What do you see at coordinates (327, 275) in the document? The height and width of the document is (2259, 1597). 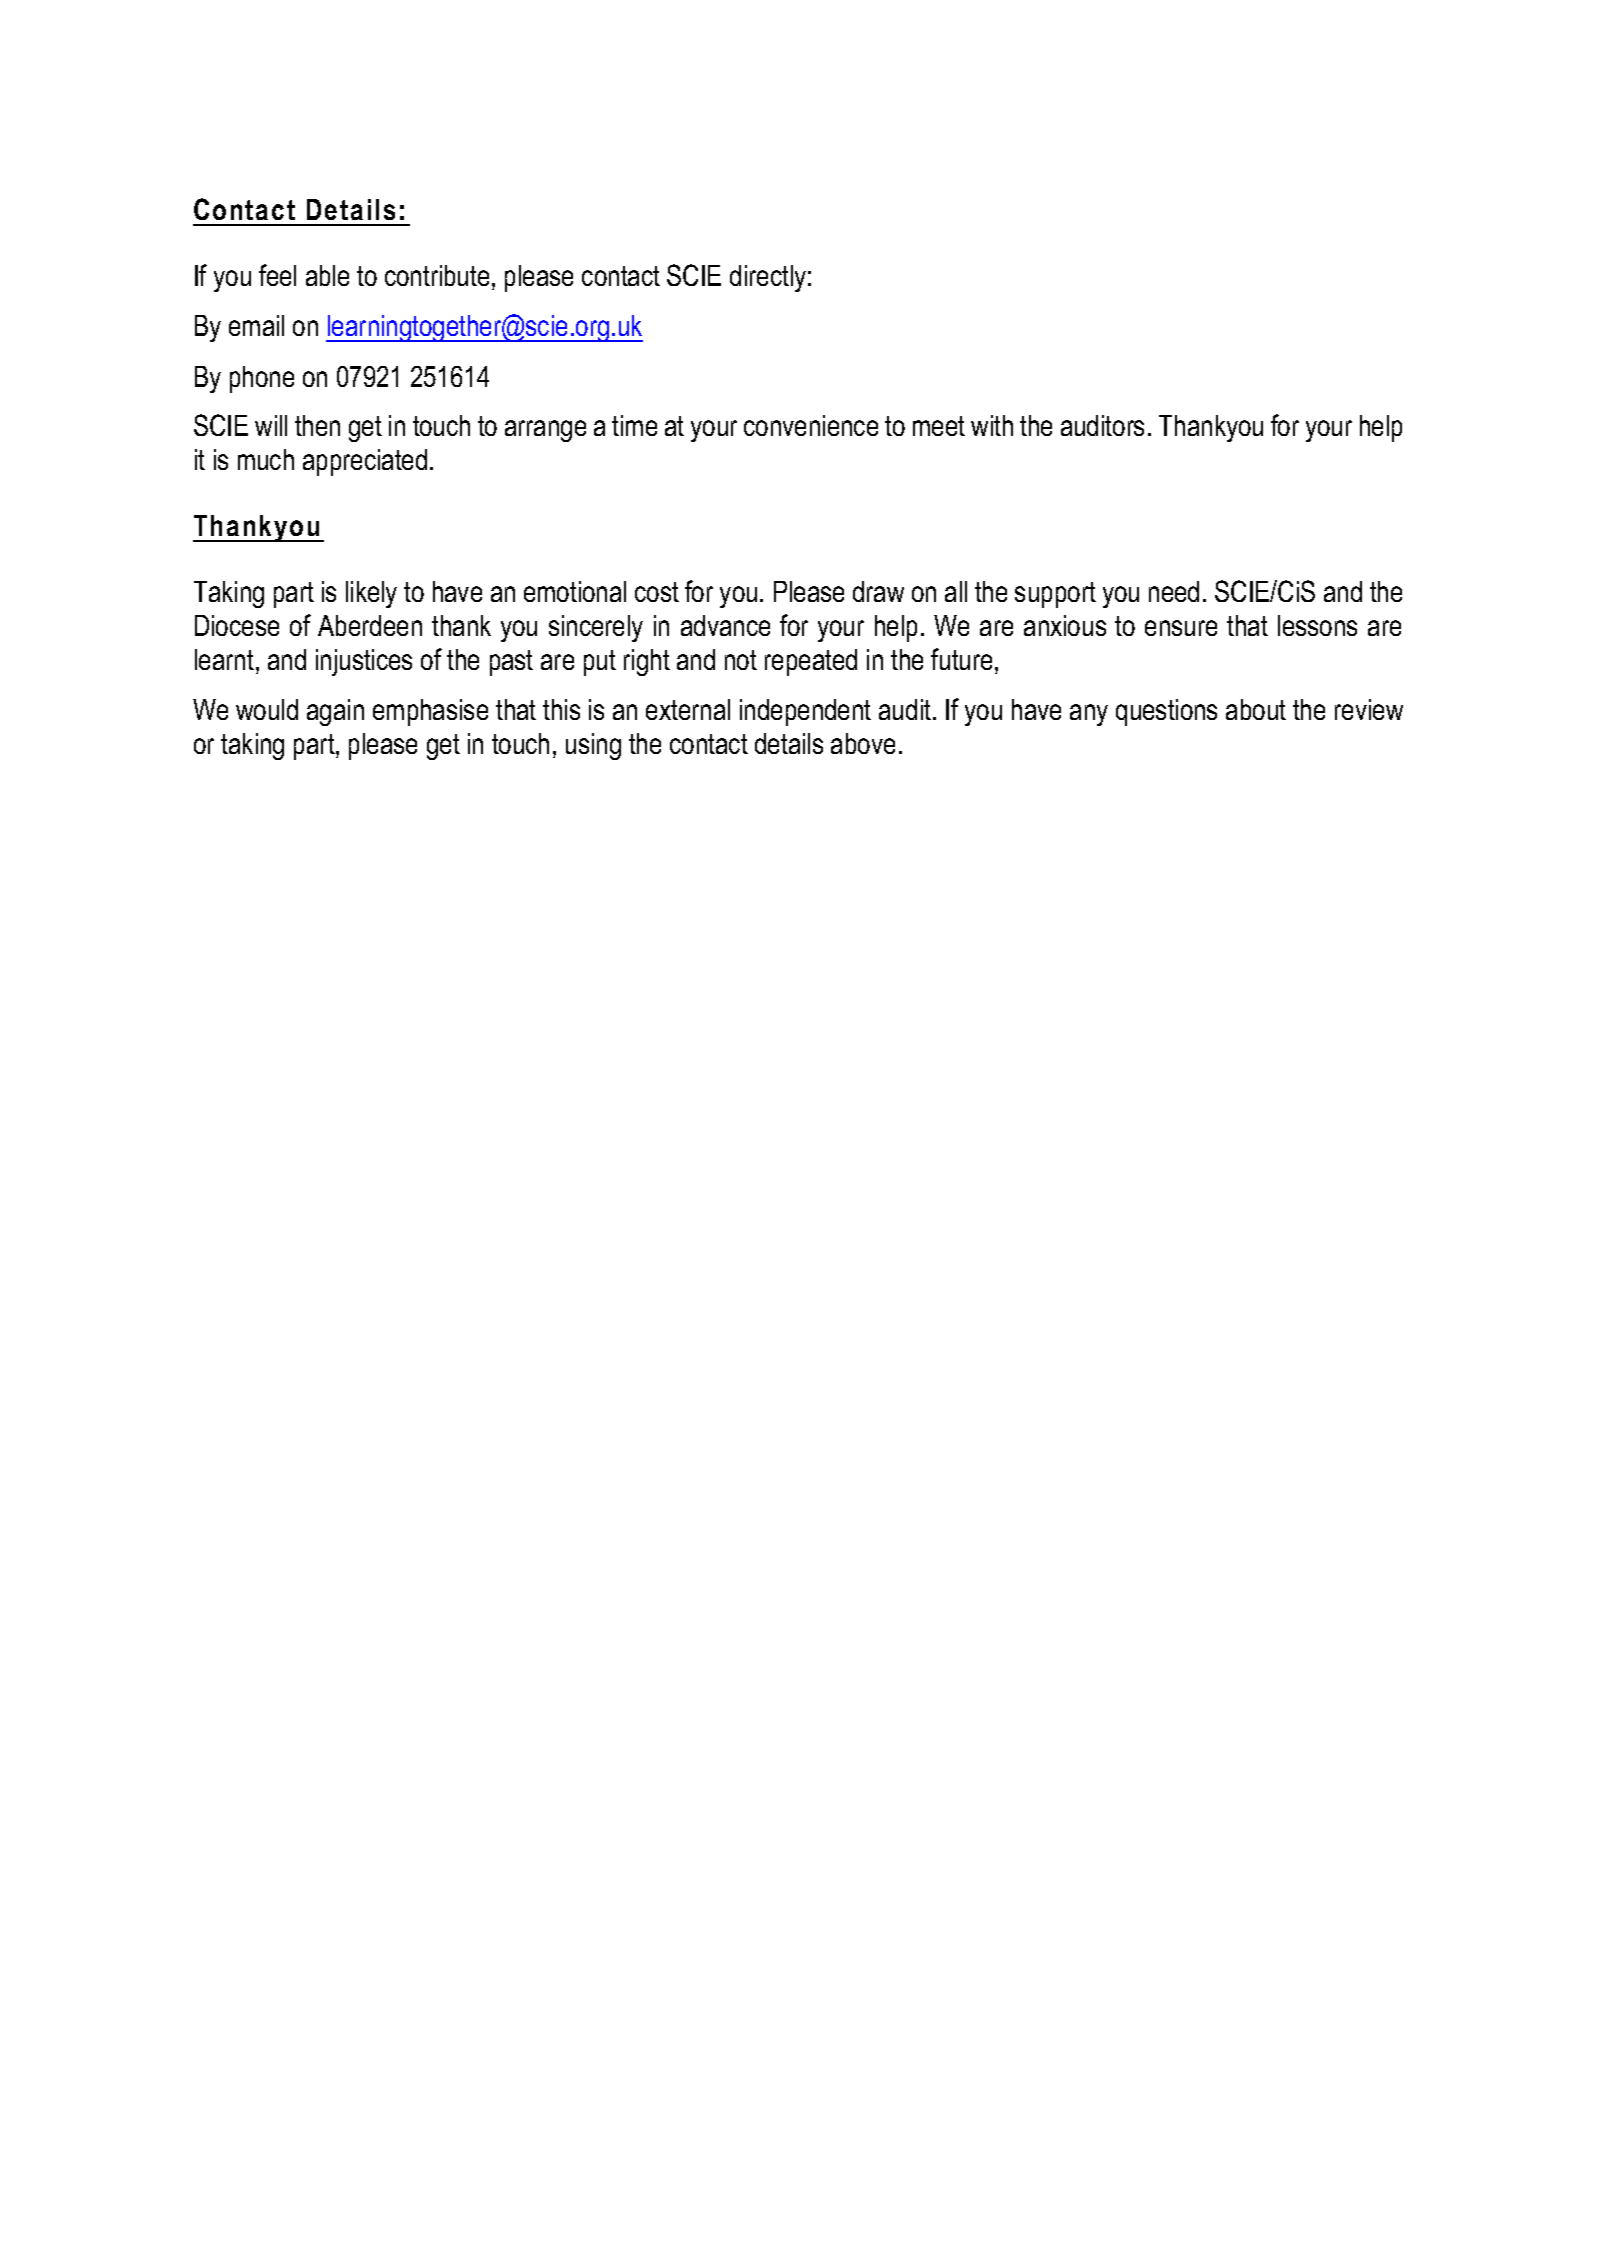 I see `able` at bounding box center [327, 275].
